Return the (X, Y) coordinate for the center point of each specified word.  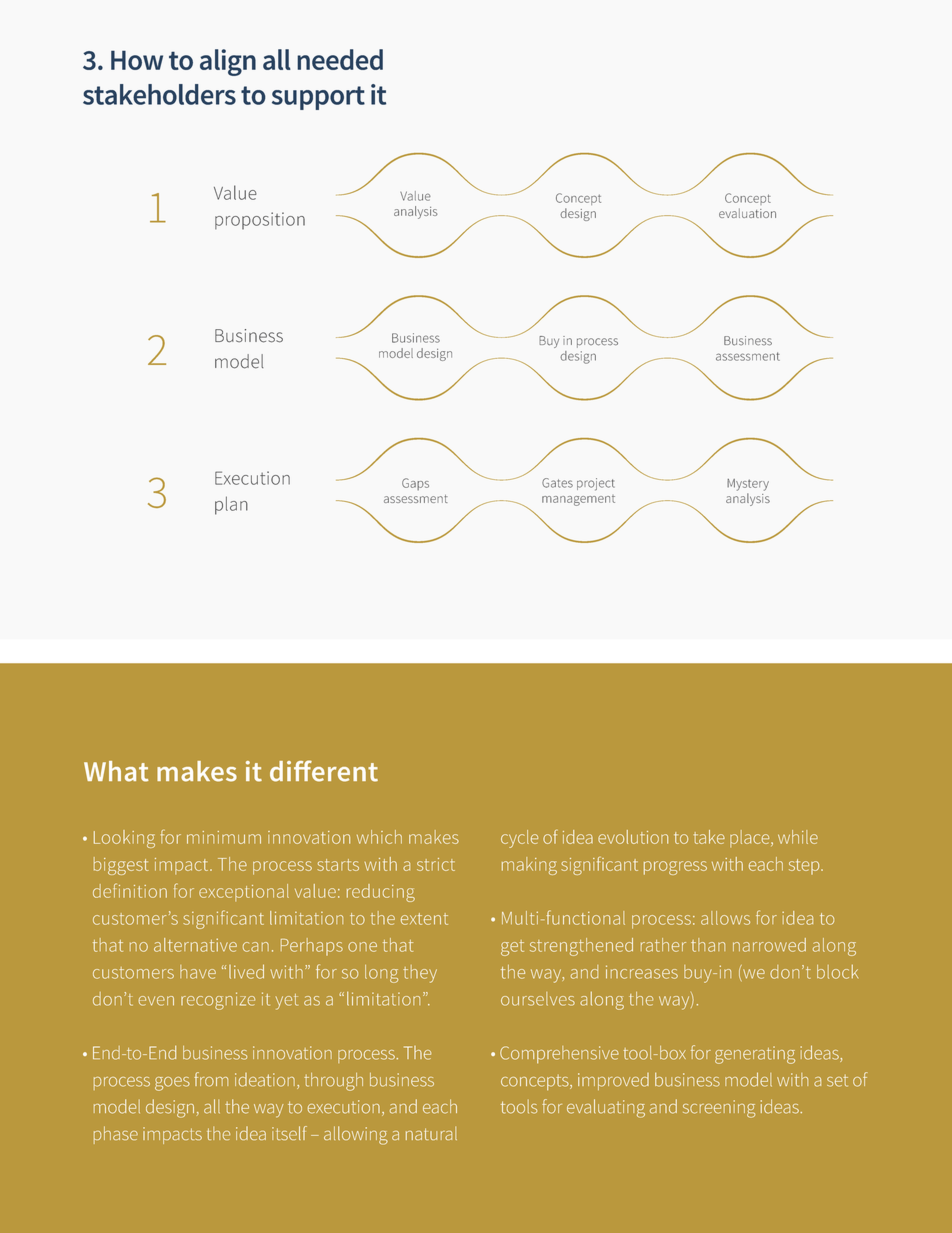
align (228, 62)
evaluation (747, 213)
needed (340, 59)
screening (719, 1109)
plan (231, 505)
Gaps (415, 484)
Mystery (748, 485)
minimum (224, 837)
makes (434, 837)
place (751, 839)
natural (431, 1133)
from (211, 1079)
